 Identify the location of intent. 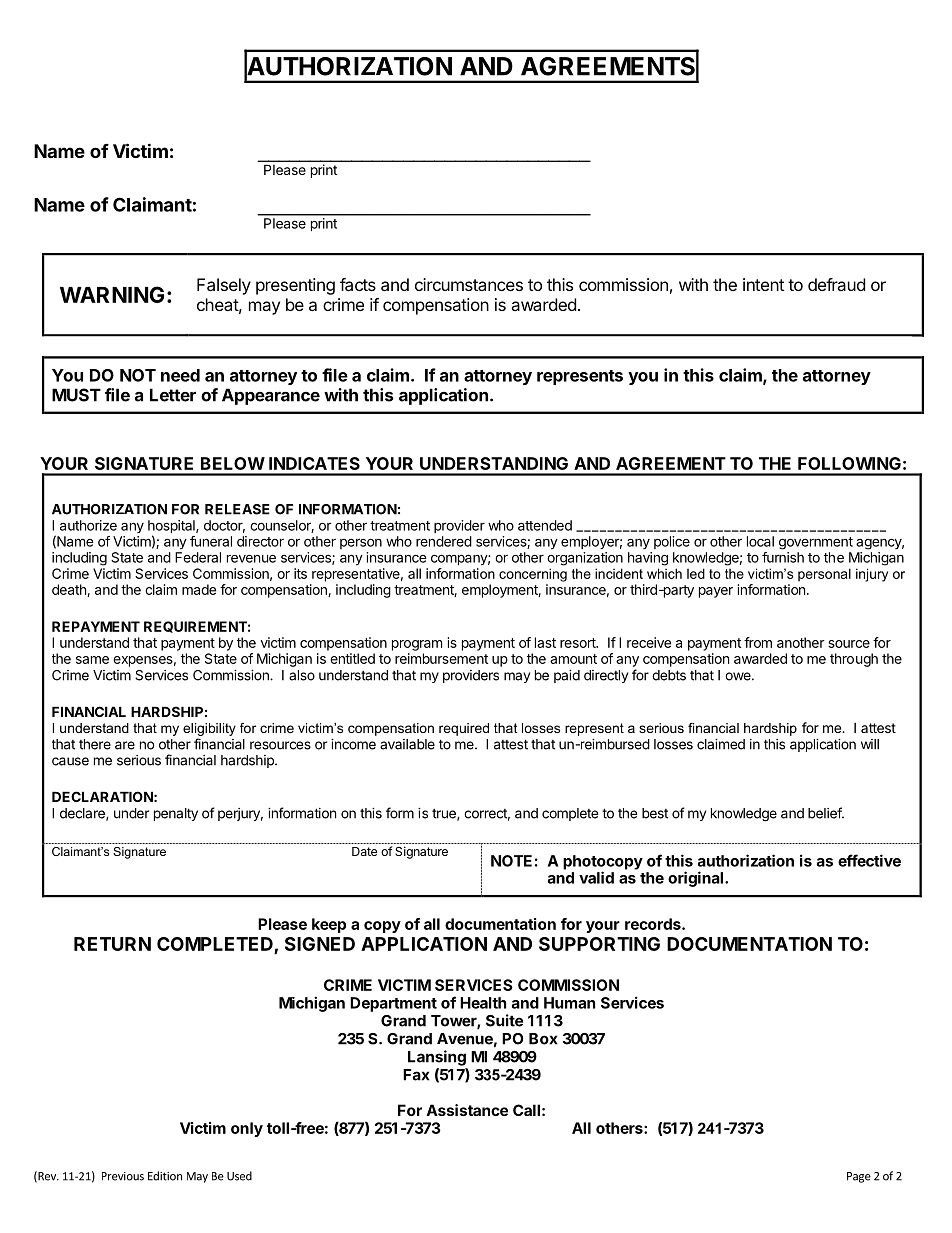
(763, 284).
